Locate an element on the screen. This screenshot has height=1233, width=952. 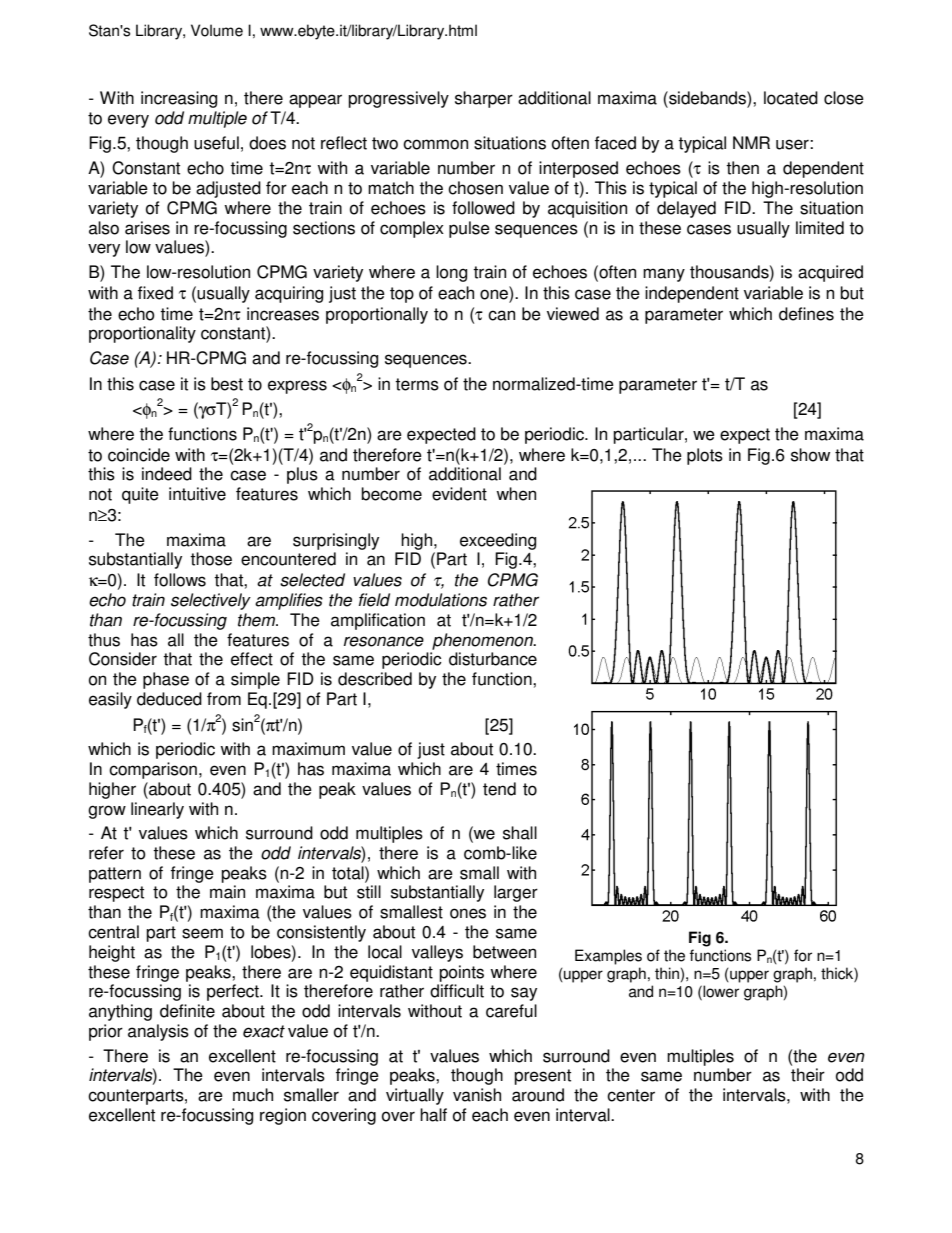
much is located at coordinates (253, 1095).
